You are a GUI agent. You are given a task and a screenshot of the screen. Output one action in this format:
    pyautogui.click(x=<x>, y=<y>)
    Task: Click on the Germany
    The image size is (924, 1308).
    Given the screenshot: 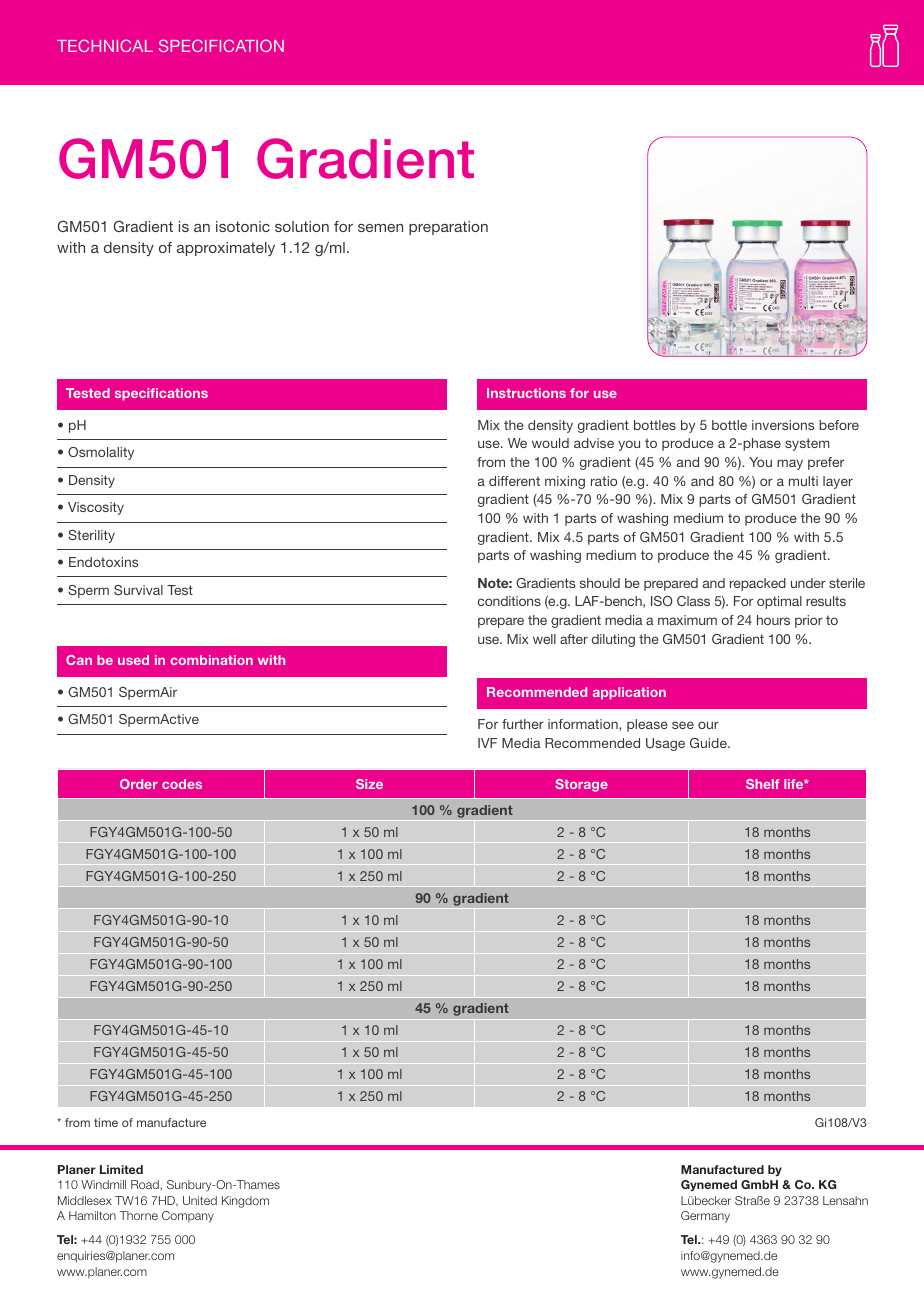 What is the action you would take?
    pyautogui.click(x=705, y=1217)
